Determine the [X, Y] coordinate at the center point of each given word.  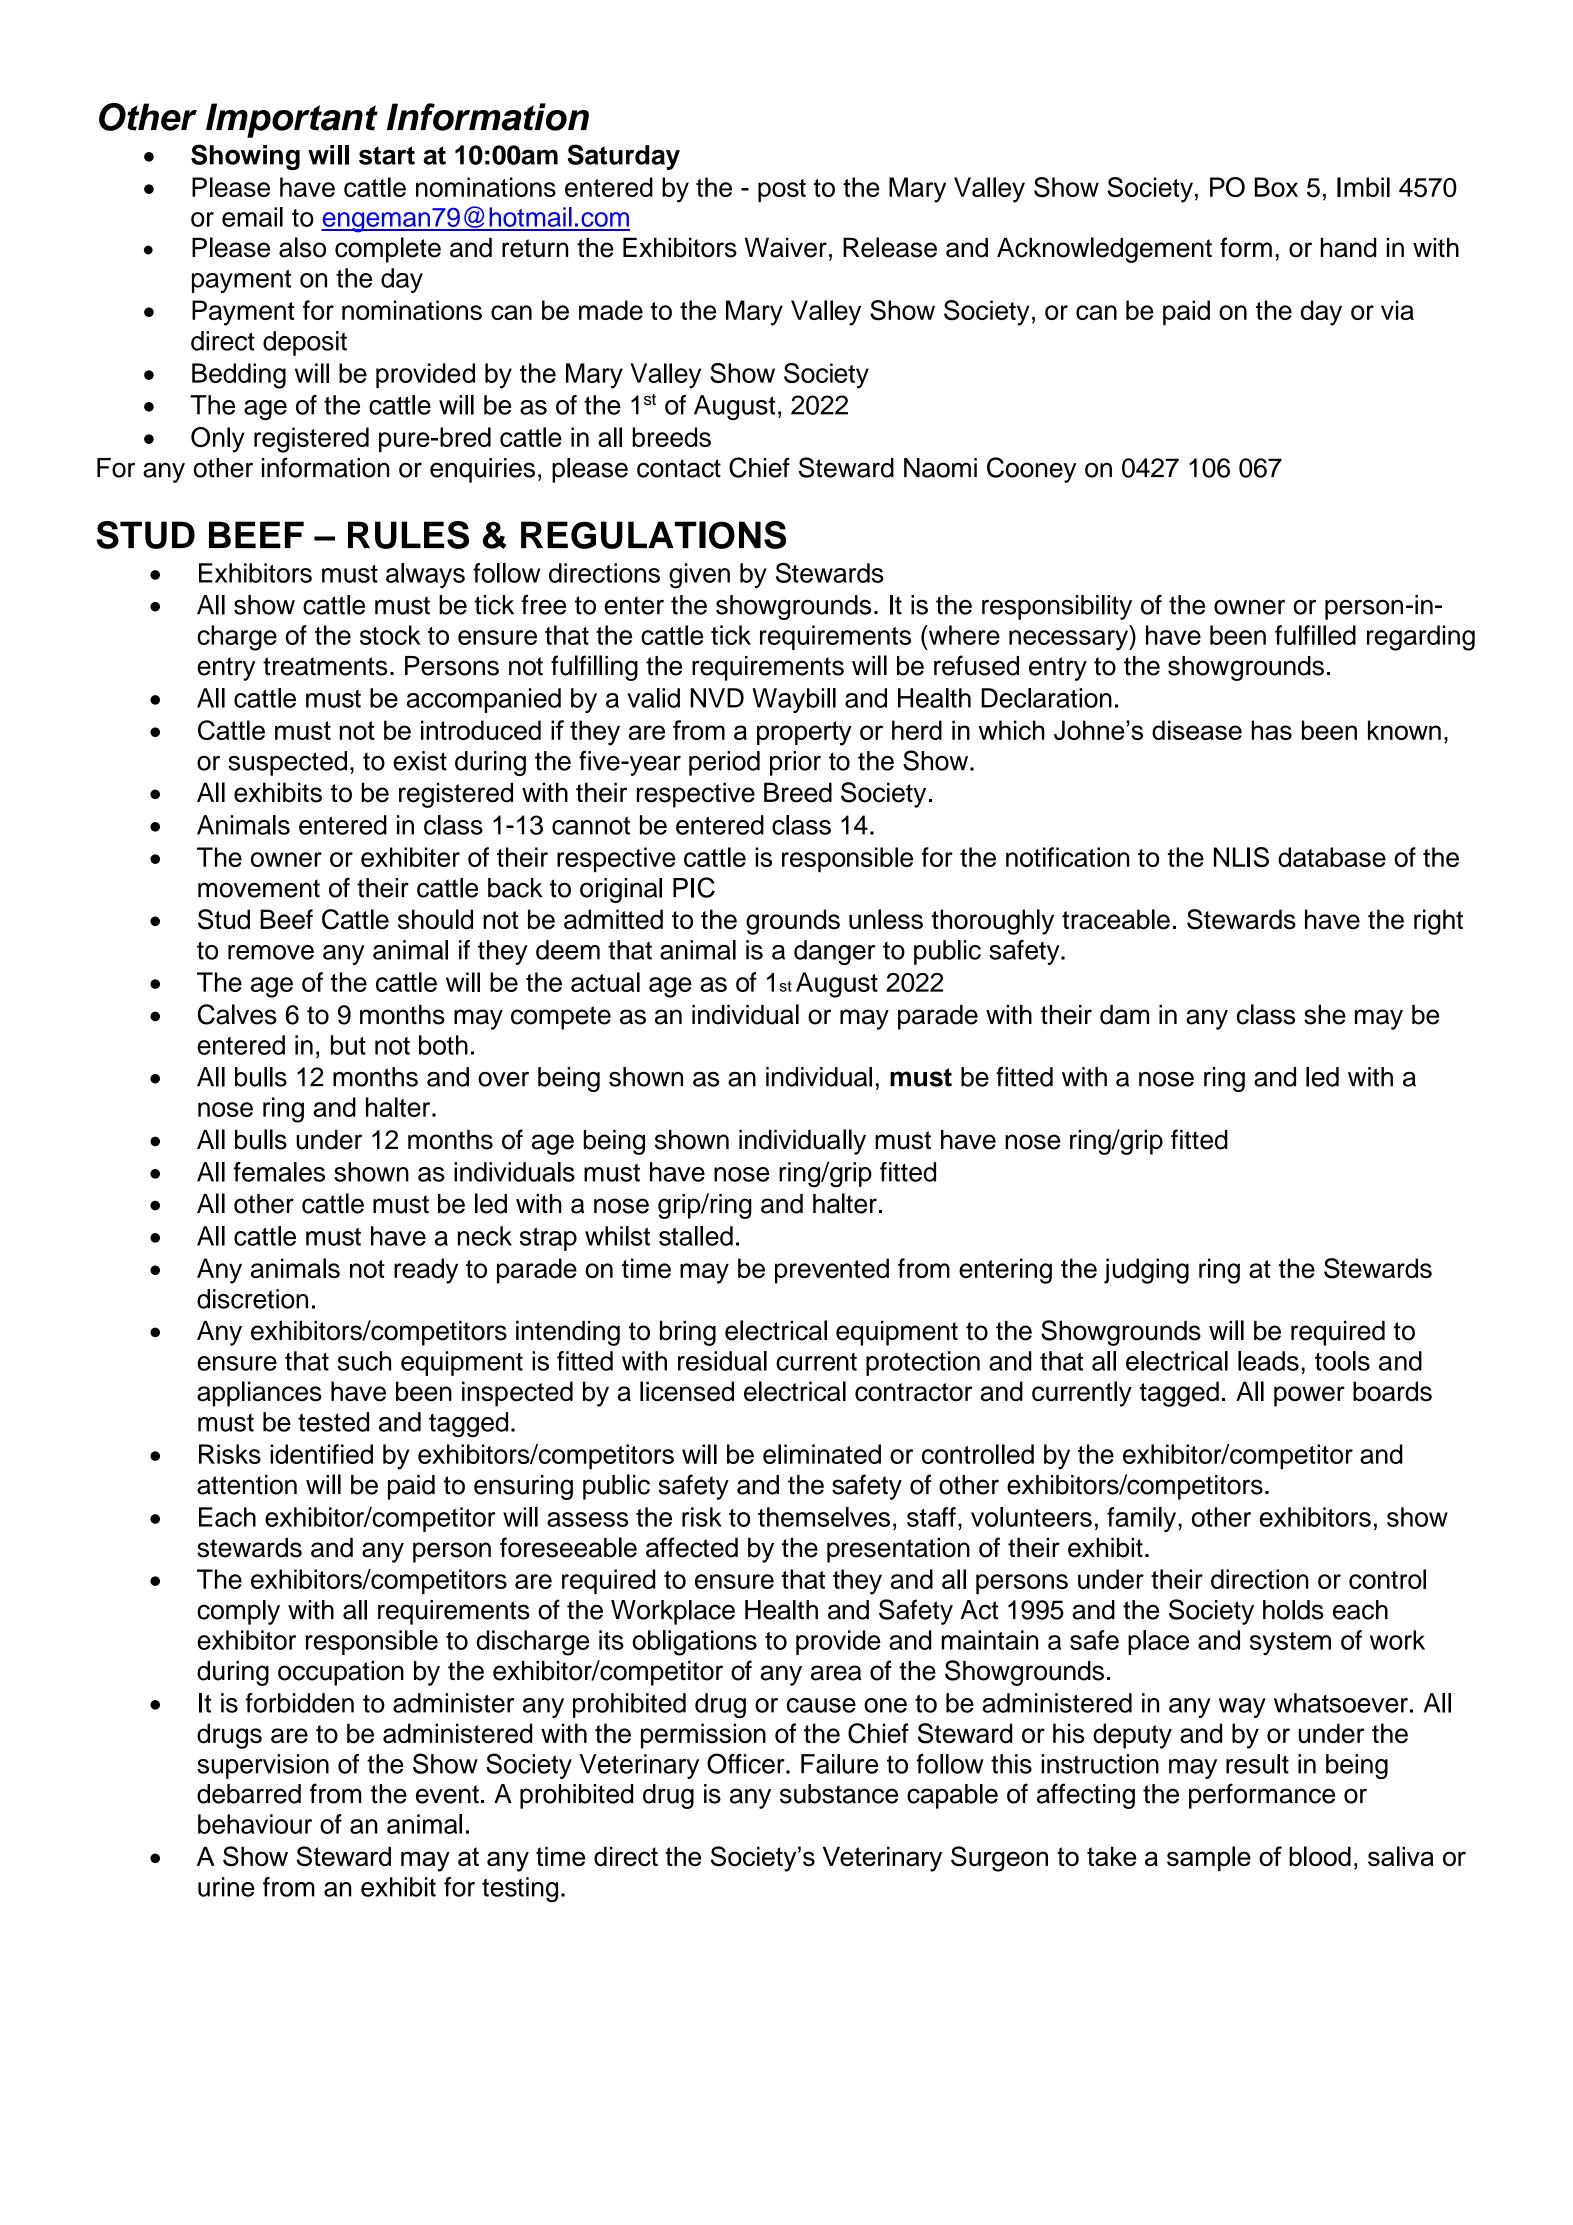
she [1325, 1015]
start [387, 155]
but [348, 1045]
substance [839, 1794]
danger [834, 952]
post [782, 190]
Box [1276, 187]
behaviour [255, 1824]
